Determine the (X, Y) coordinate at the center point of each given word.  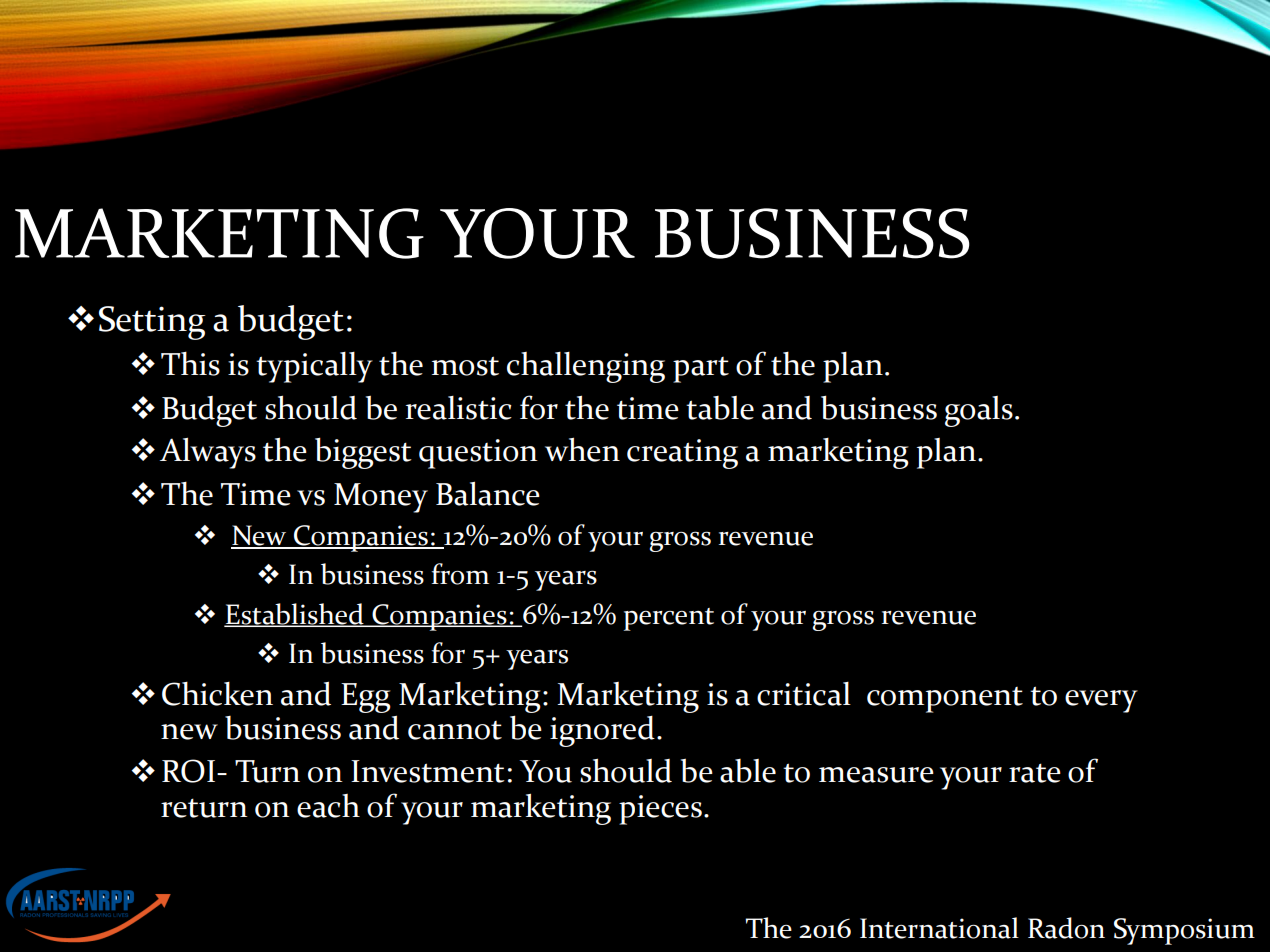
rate (1035, 773)
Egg (366, 698)
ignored (602, 731)
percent (669, 619)
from (460, 574)
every (1101, 701)
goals (979, 411)
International (939, 928)
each (328, 806)
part (701, 370)
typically (314, 367)
